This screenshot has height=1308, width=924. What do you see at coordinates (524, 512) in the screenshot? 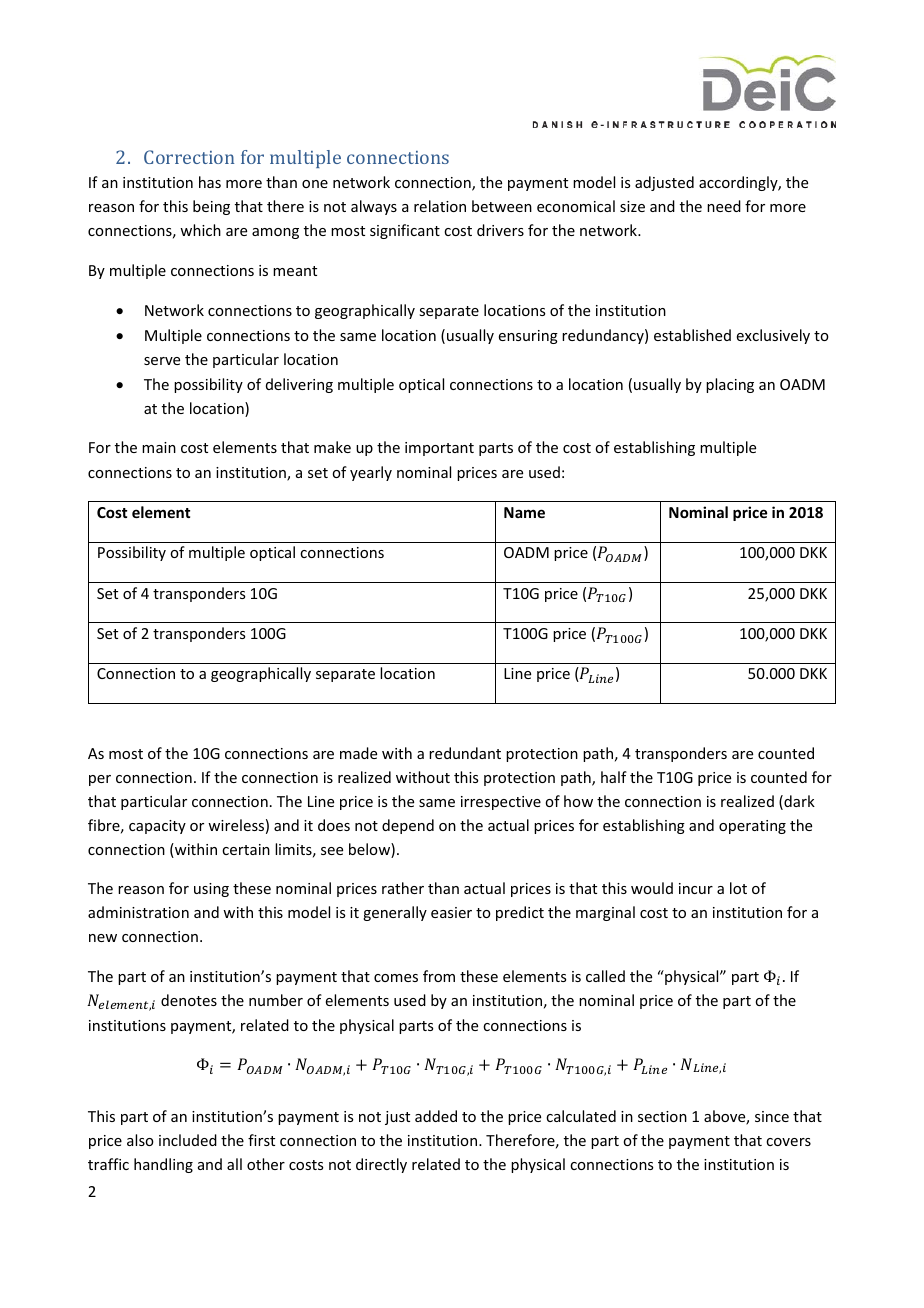
I see `Name` at bounding box center [524, 512].
